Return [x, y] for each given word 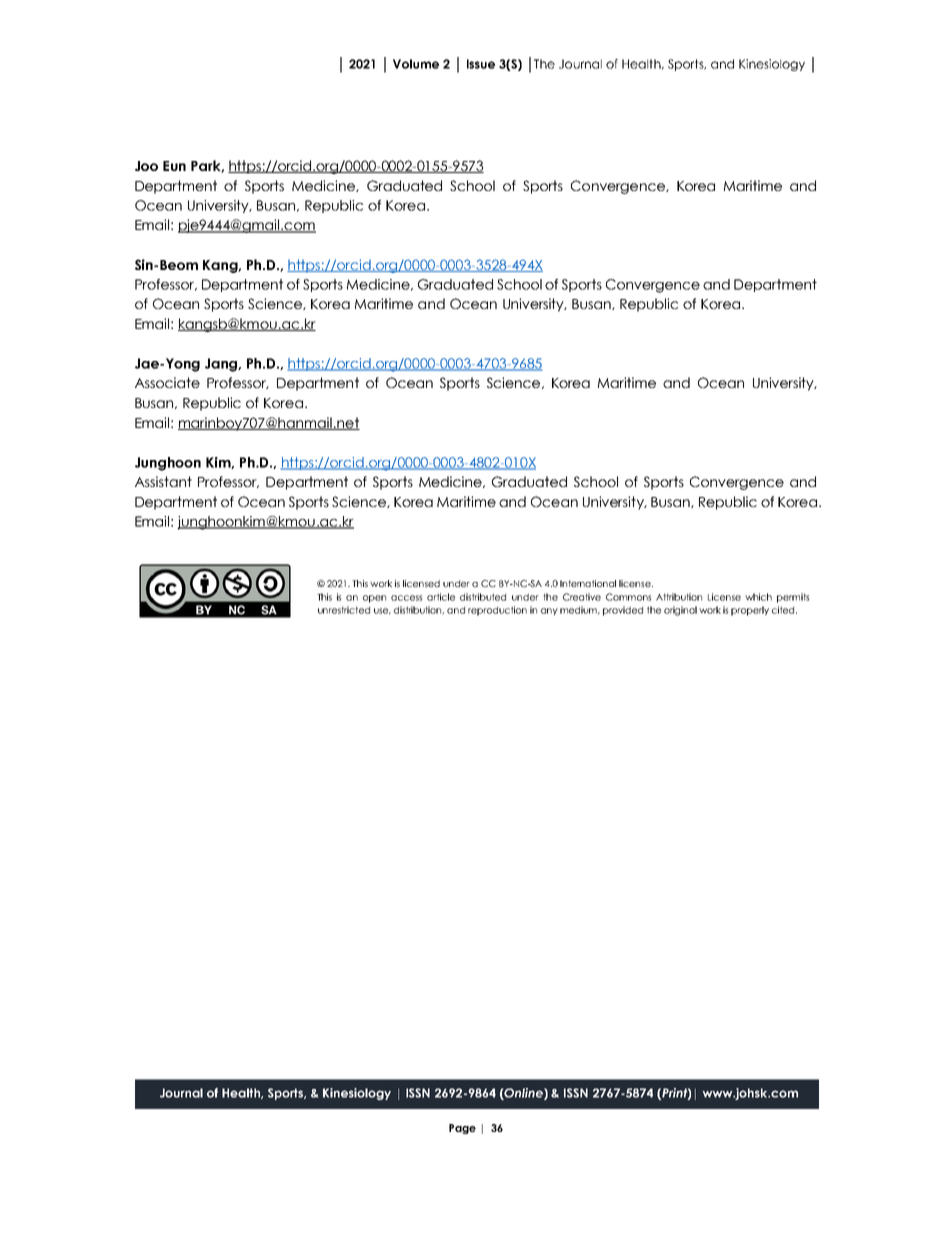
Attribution [679, 597]
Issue [481, 64]
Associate [167, 382]
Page [462, 1129]
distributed [483, 597]
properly [750, 611]
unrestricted [344, 610]
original [680, 611]
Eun [174, 166]
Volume [416, 64]
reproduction [497, 611]
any [549, 612]
